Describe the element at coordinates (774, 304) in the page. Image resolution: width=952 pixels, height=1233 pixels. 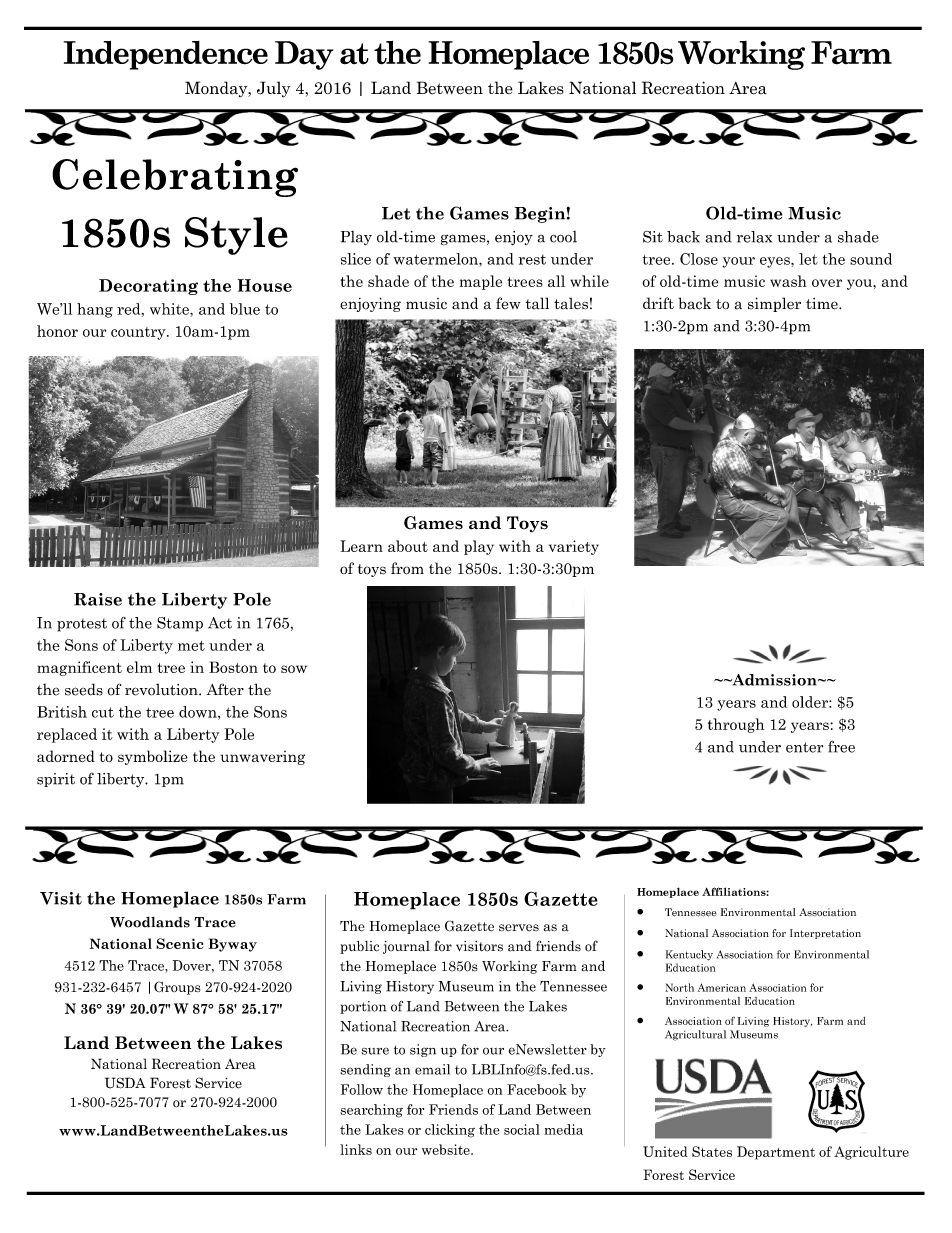
I see `simpler` at that location.
